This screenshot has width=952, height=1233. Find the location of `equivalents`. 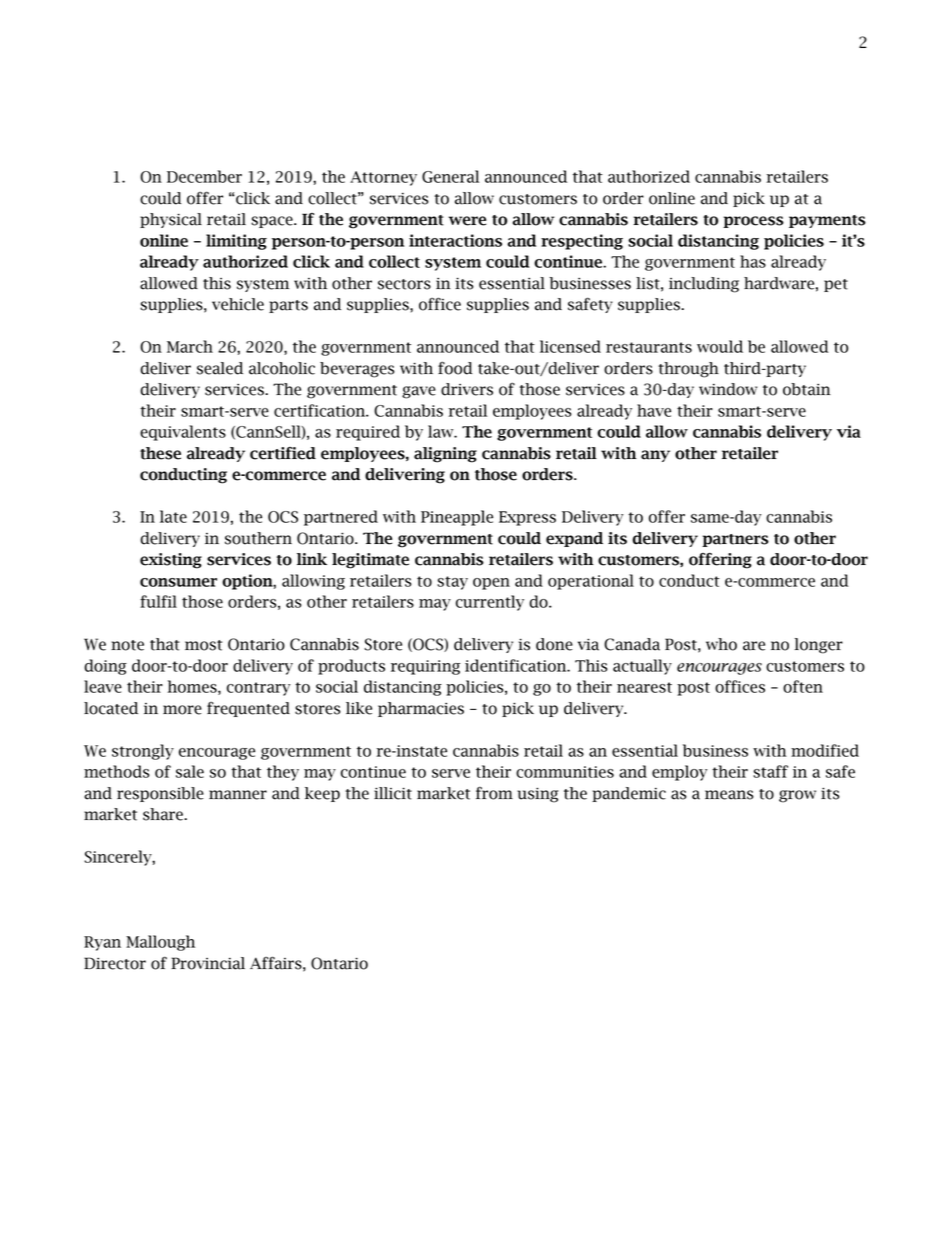

equivalents is located at coordinates (183, 433).
